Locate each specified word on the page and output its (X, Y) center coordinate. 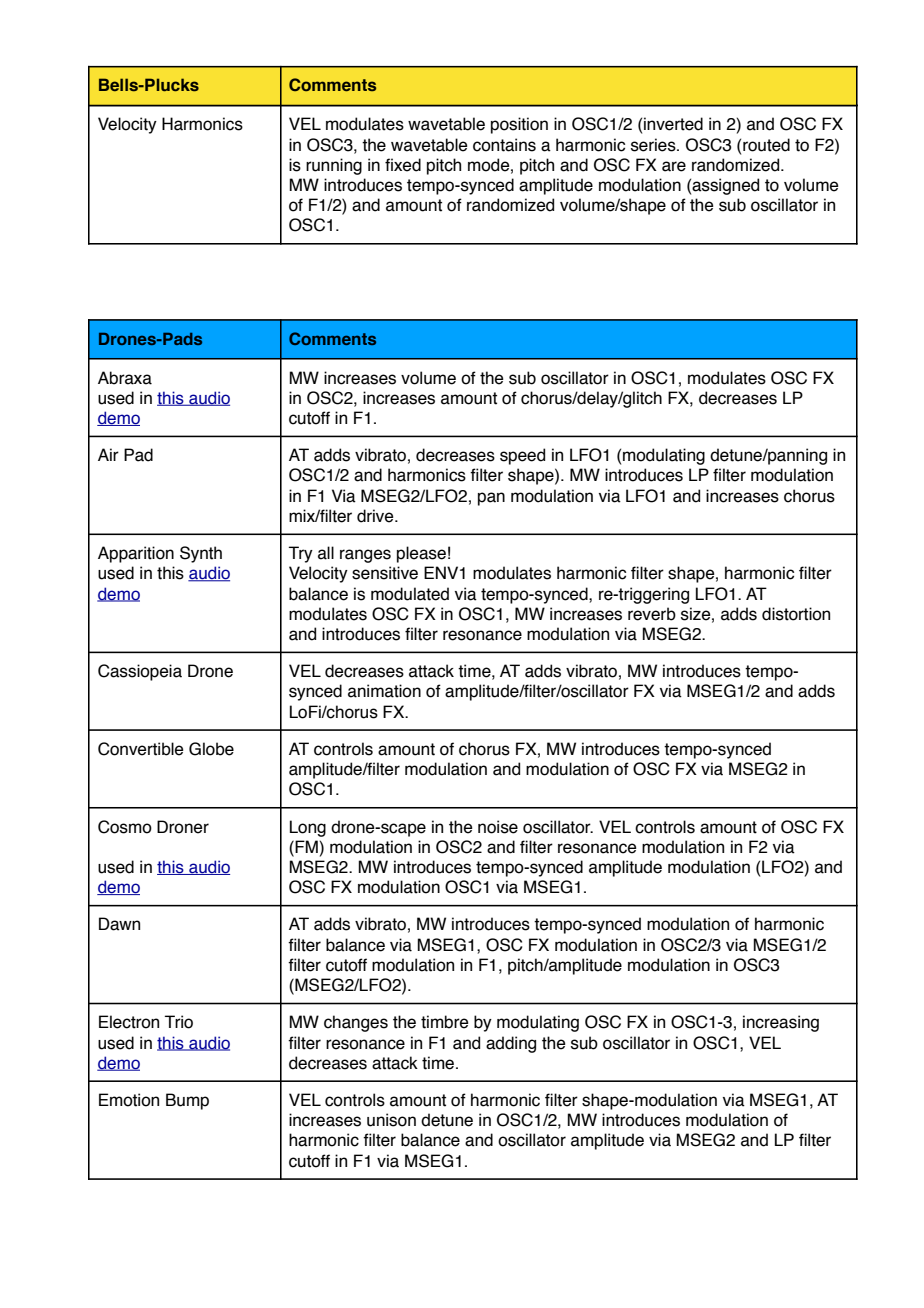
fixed (403, 165)
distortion (796, 614)
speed (522, 456)
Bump (187, 1101)
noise (498, 827)
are (674, 166)
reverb (652, 614)
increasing (781, 1023)
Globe (211, 749)
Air (108, 454)
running (334, 166)
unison (391, 1120)
